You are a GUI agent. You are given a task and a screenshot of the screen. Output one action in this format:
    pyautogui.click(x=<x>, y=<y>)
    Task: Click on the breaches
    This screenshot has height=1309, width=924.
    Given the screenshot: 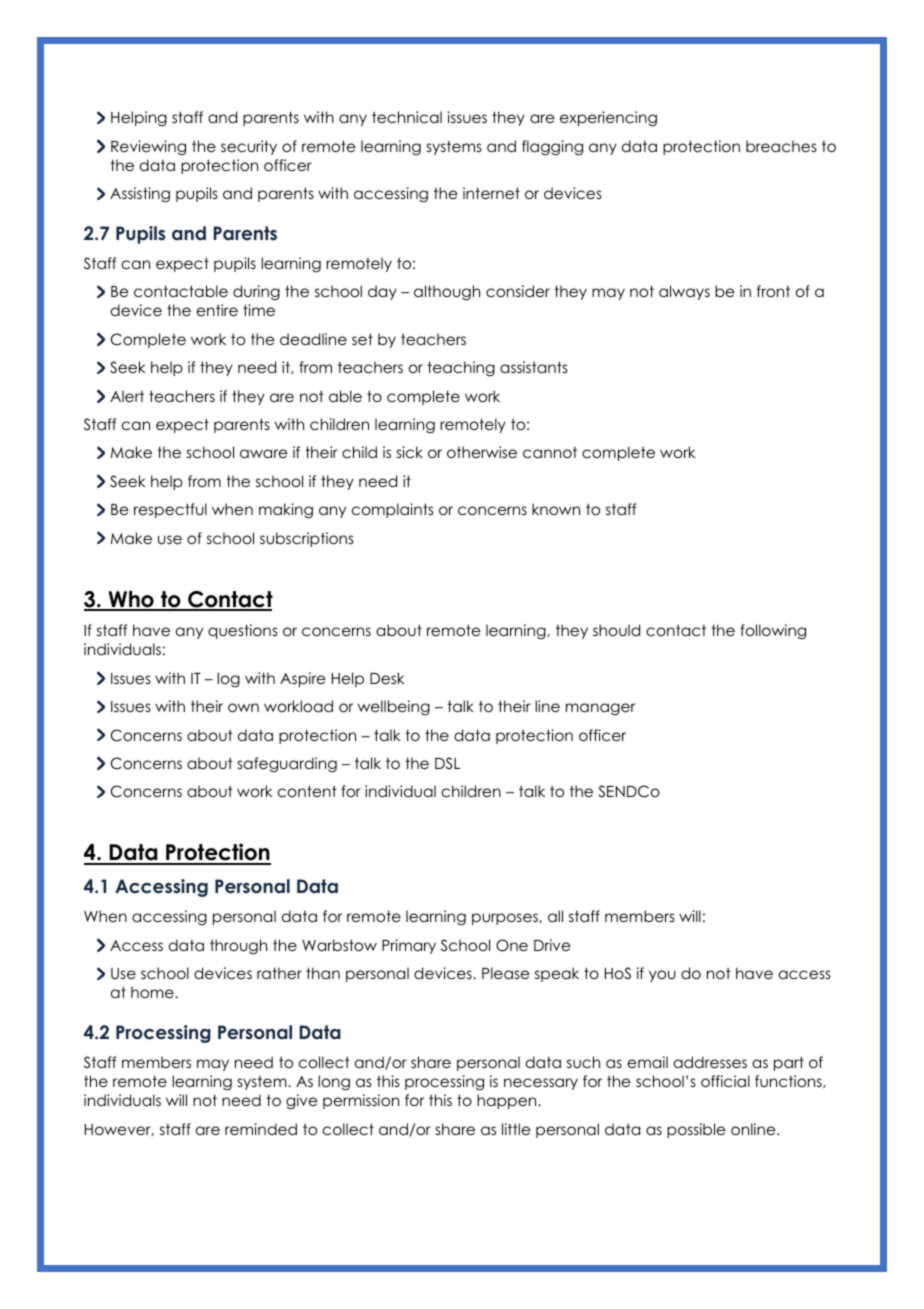 What is the action you would take?
    pyautogui.click(x=781, y=146)
